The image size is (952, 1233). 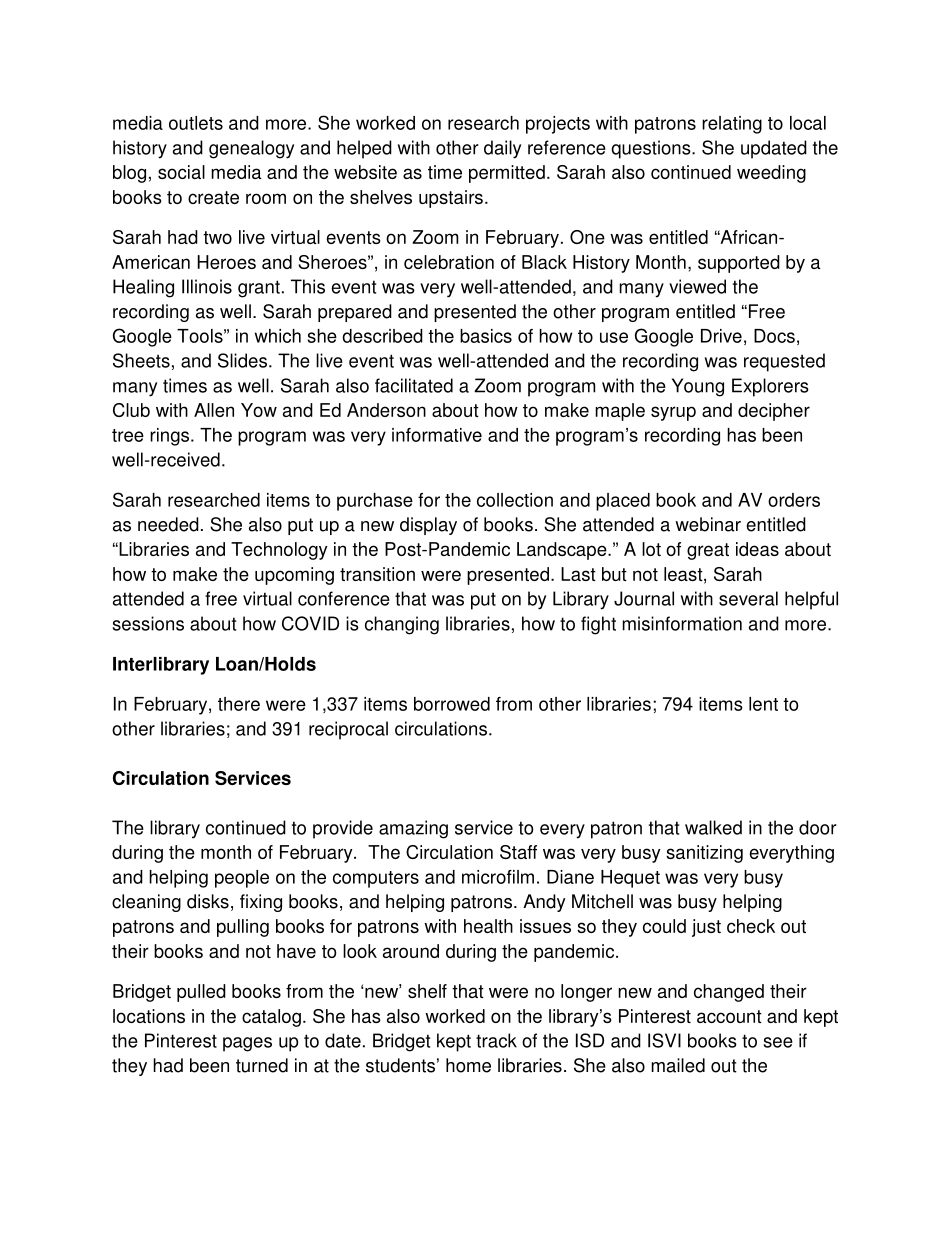 I want to click on rings, so click(x=171, y=437).
